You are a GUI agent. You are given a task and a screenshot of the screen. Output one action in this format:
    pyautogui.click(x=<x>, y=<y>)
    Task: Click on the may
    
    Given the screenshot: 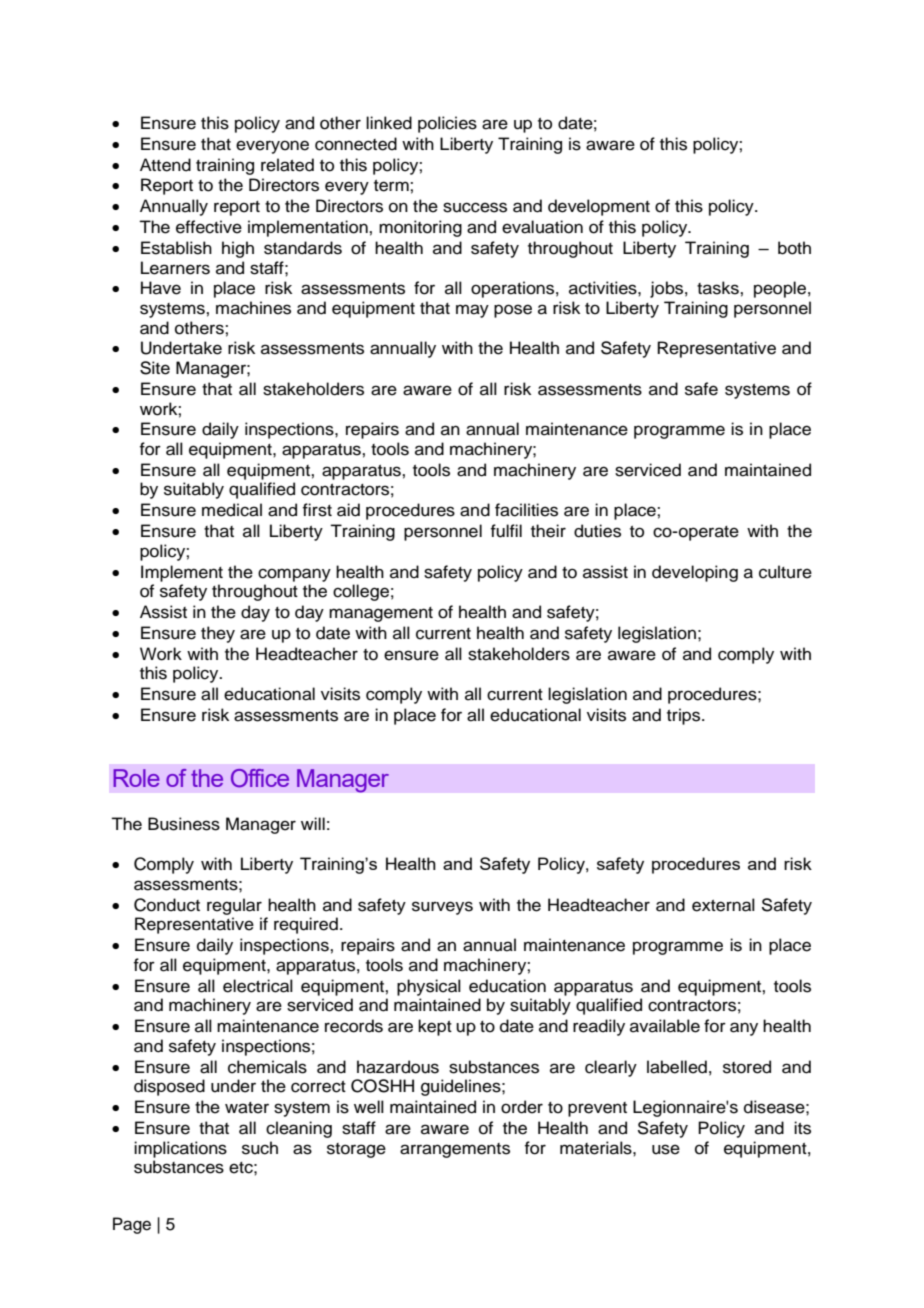 What is the action you would take?
    pyautogui.click(x=472, y=311)
